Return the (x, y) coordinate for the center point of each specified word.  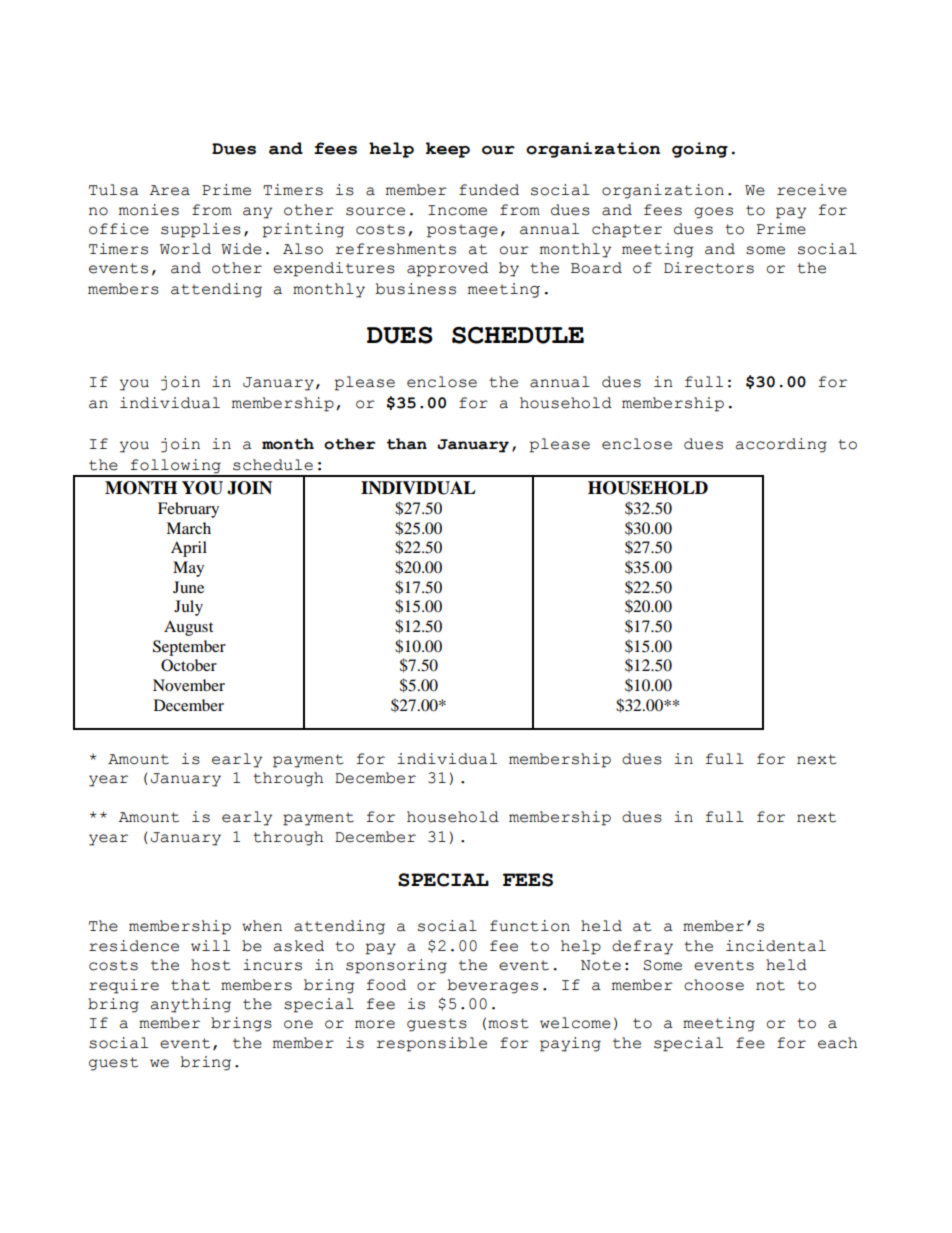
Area (170, 190)
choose (714, 985)
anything (191, 1005)
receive (812, 190)
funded (489, 190)
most (508, 1023)
